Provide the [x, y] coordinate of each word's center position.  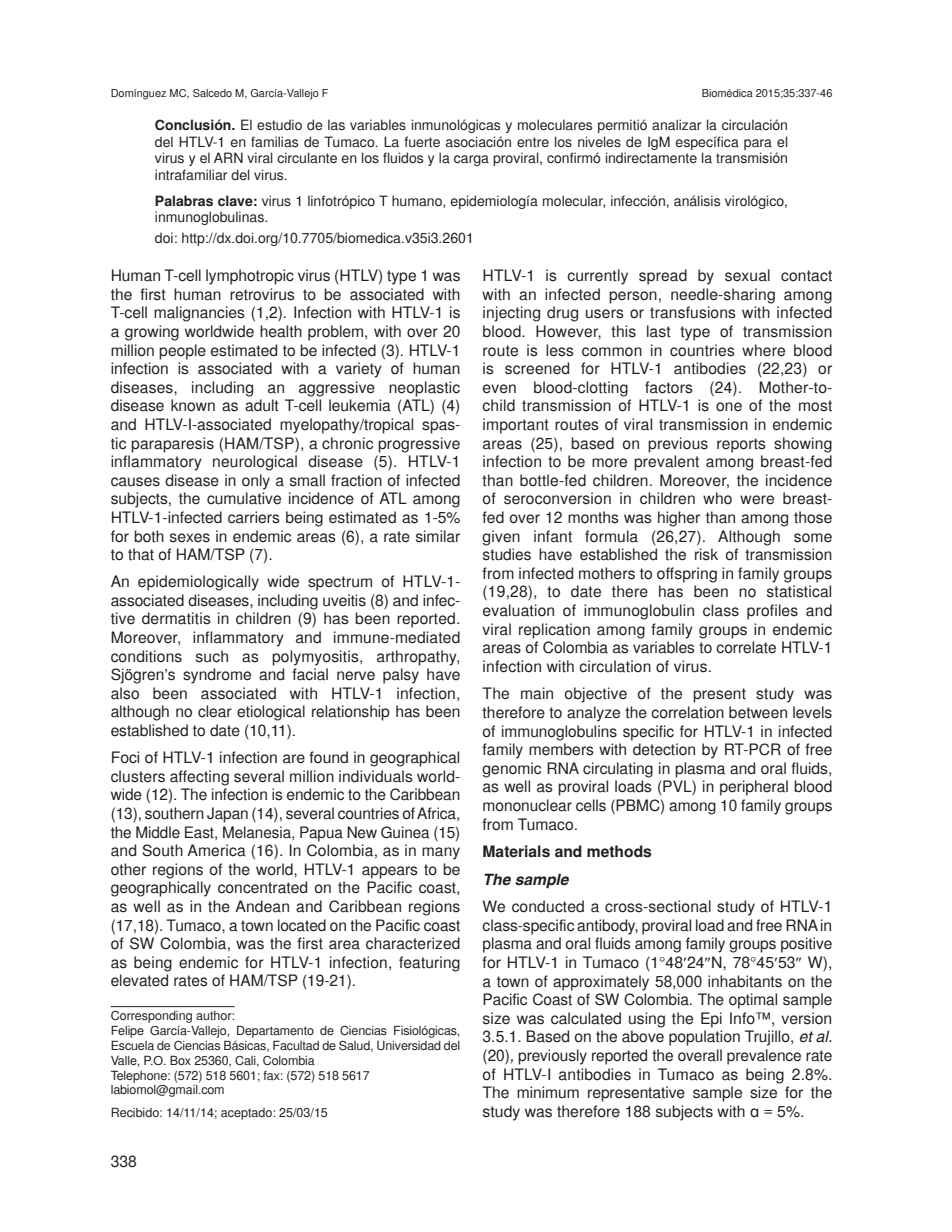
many [441, 853]
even [499, 389]
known [193, 405]
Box [180, 1060]
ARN [228, 157]
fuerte [422, 141]
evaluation [518, 610]
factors [669, 387]
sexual [747, 275]
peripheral [754, 788]
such [212, 656]
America [216, 850]
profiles [772, 612]
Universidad [409, 1045]
